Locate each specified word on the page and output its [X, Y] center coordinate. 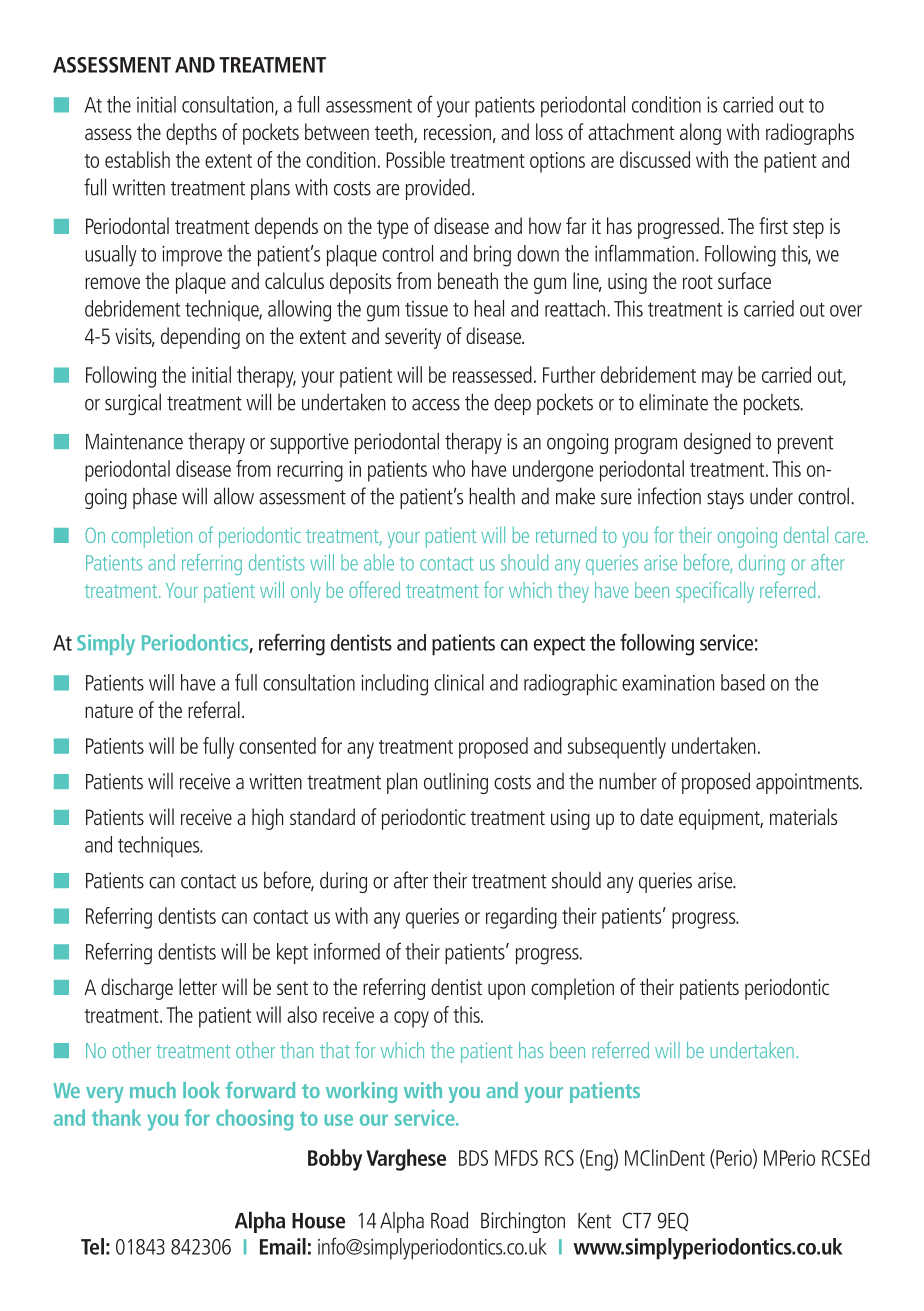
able [379, 562]
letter [198, 986]
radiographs [810, 134]
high [267, 819]
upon [506, 991]
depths [191, 134]
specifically [715, 592]
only [306, 592]
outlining [456, 783]
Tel [92, 1246]
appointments [808, 783]
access [436, 405]
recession [457, 132]
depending [200, 338]
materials [803, 816]
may [717, 379]
